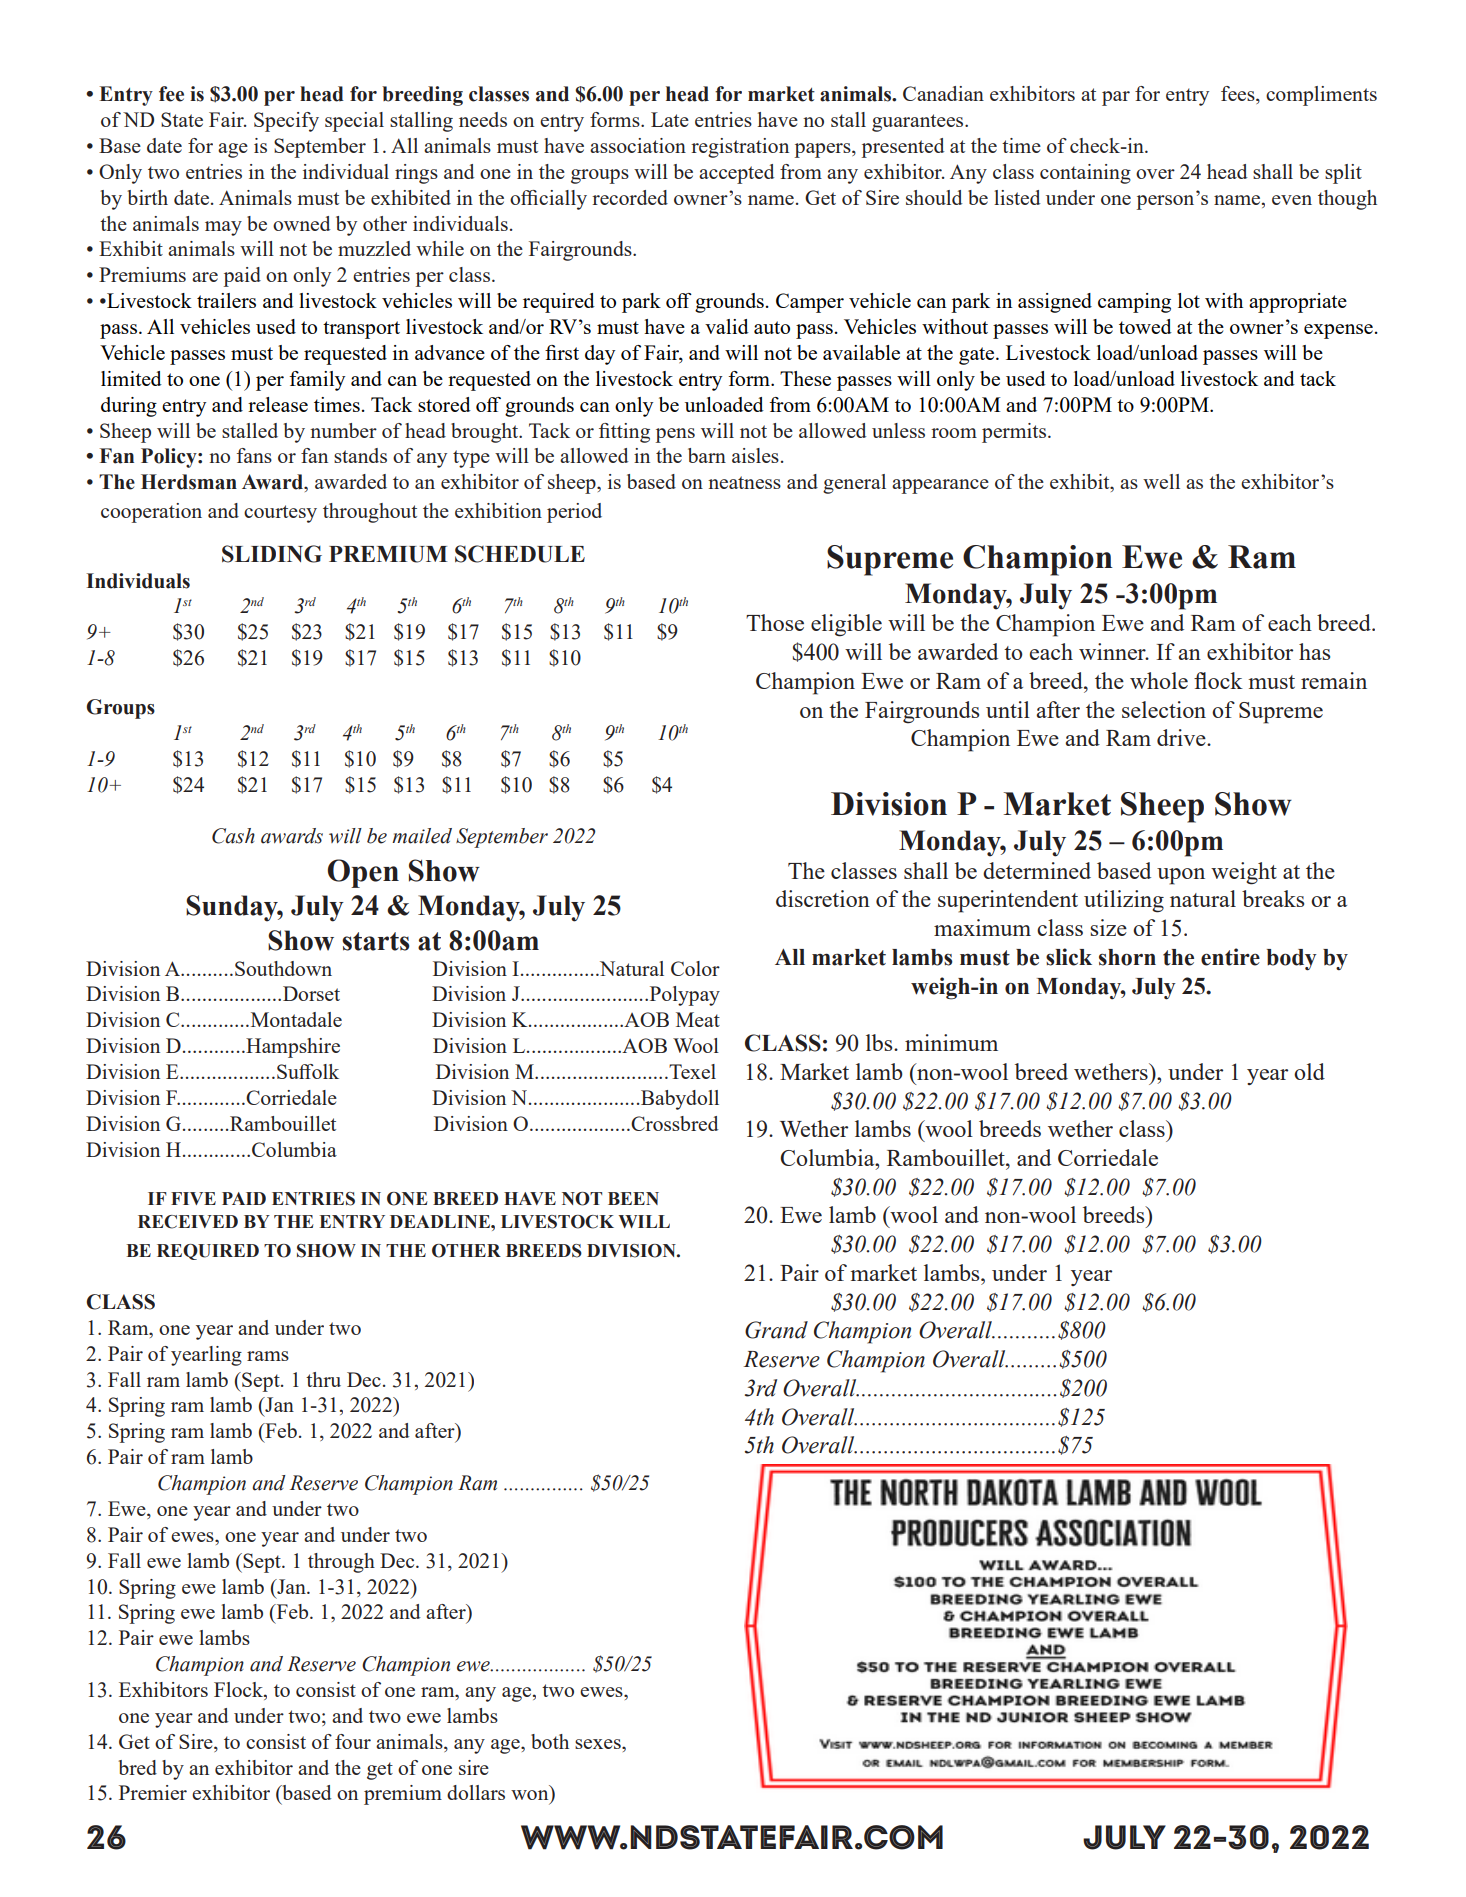 This image has height=1897, width=1466. Describe the element at coordinates (775, 622) in the image. I see `Those` at that location.
